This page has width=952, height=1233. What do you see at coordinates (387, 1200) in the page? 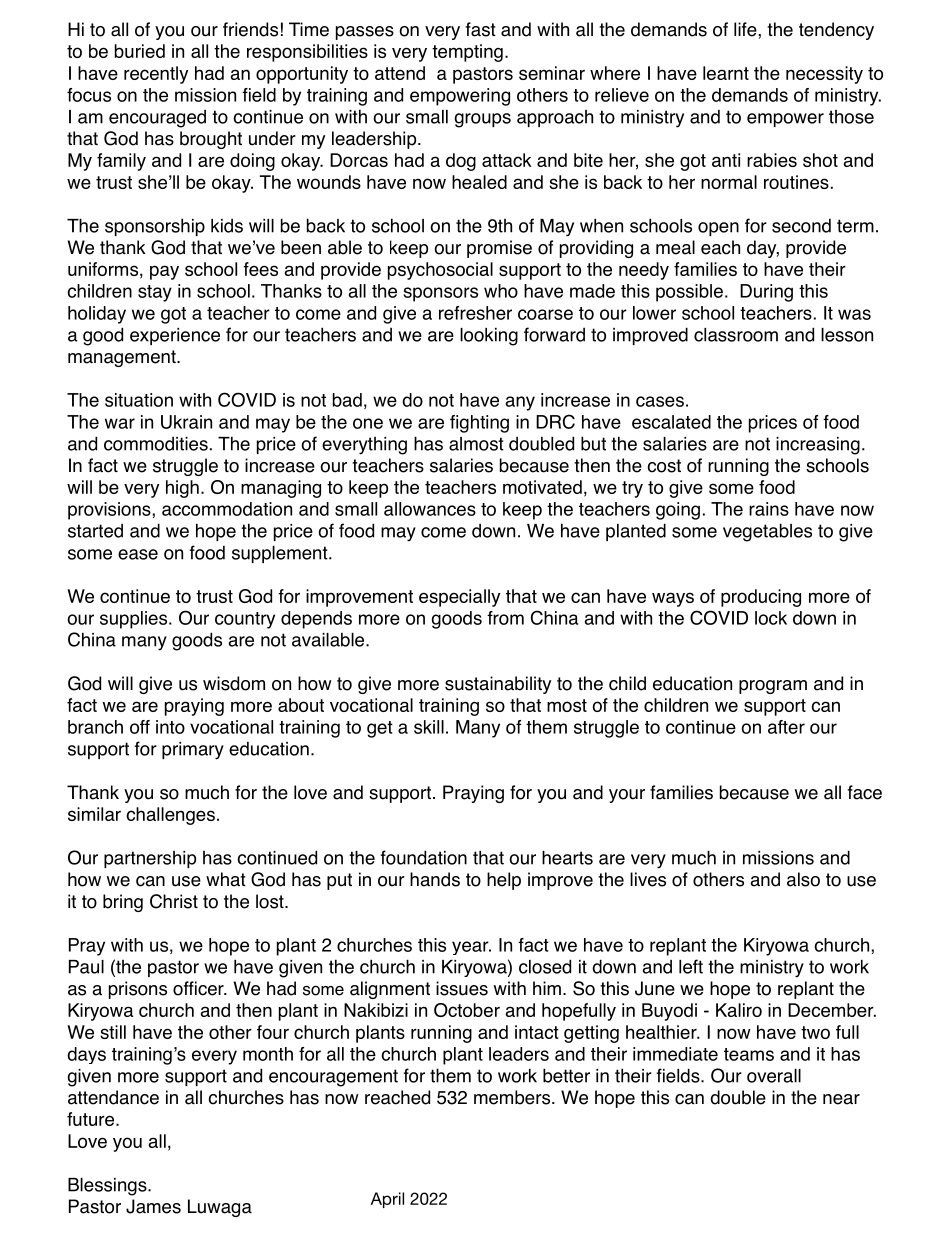
I see `April` at bounding box center [387, 1200].
